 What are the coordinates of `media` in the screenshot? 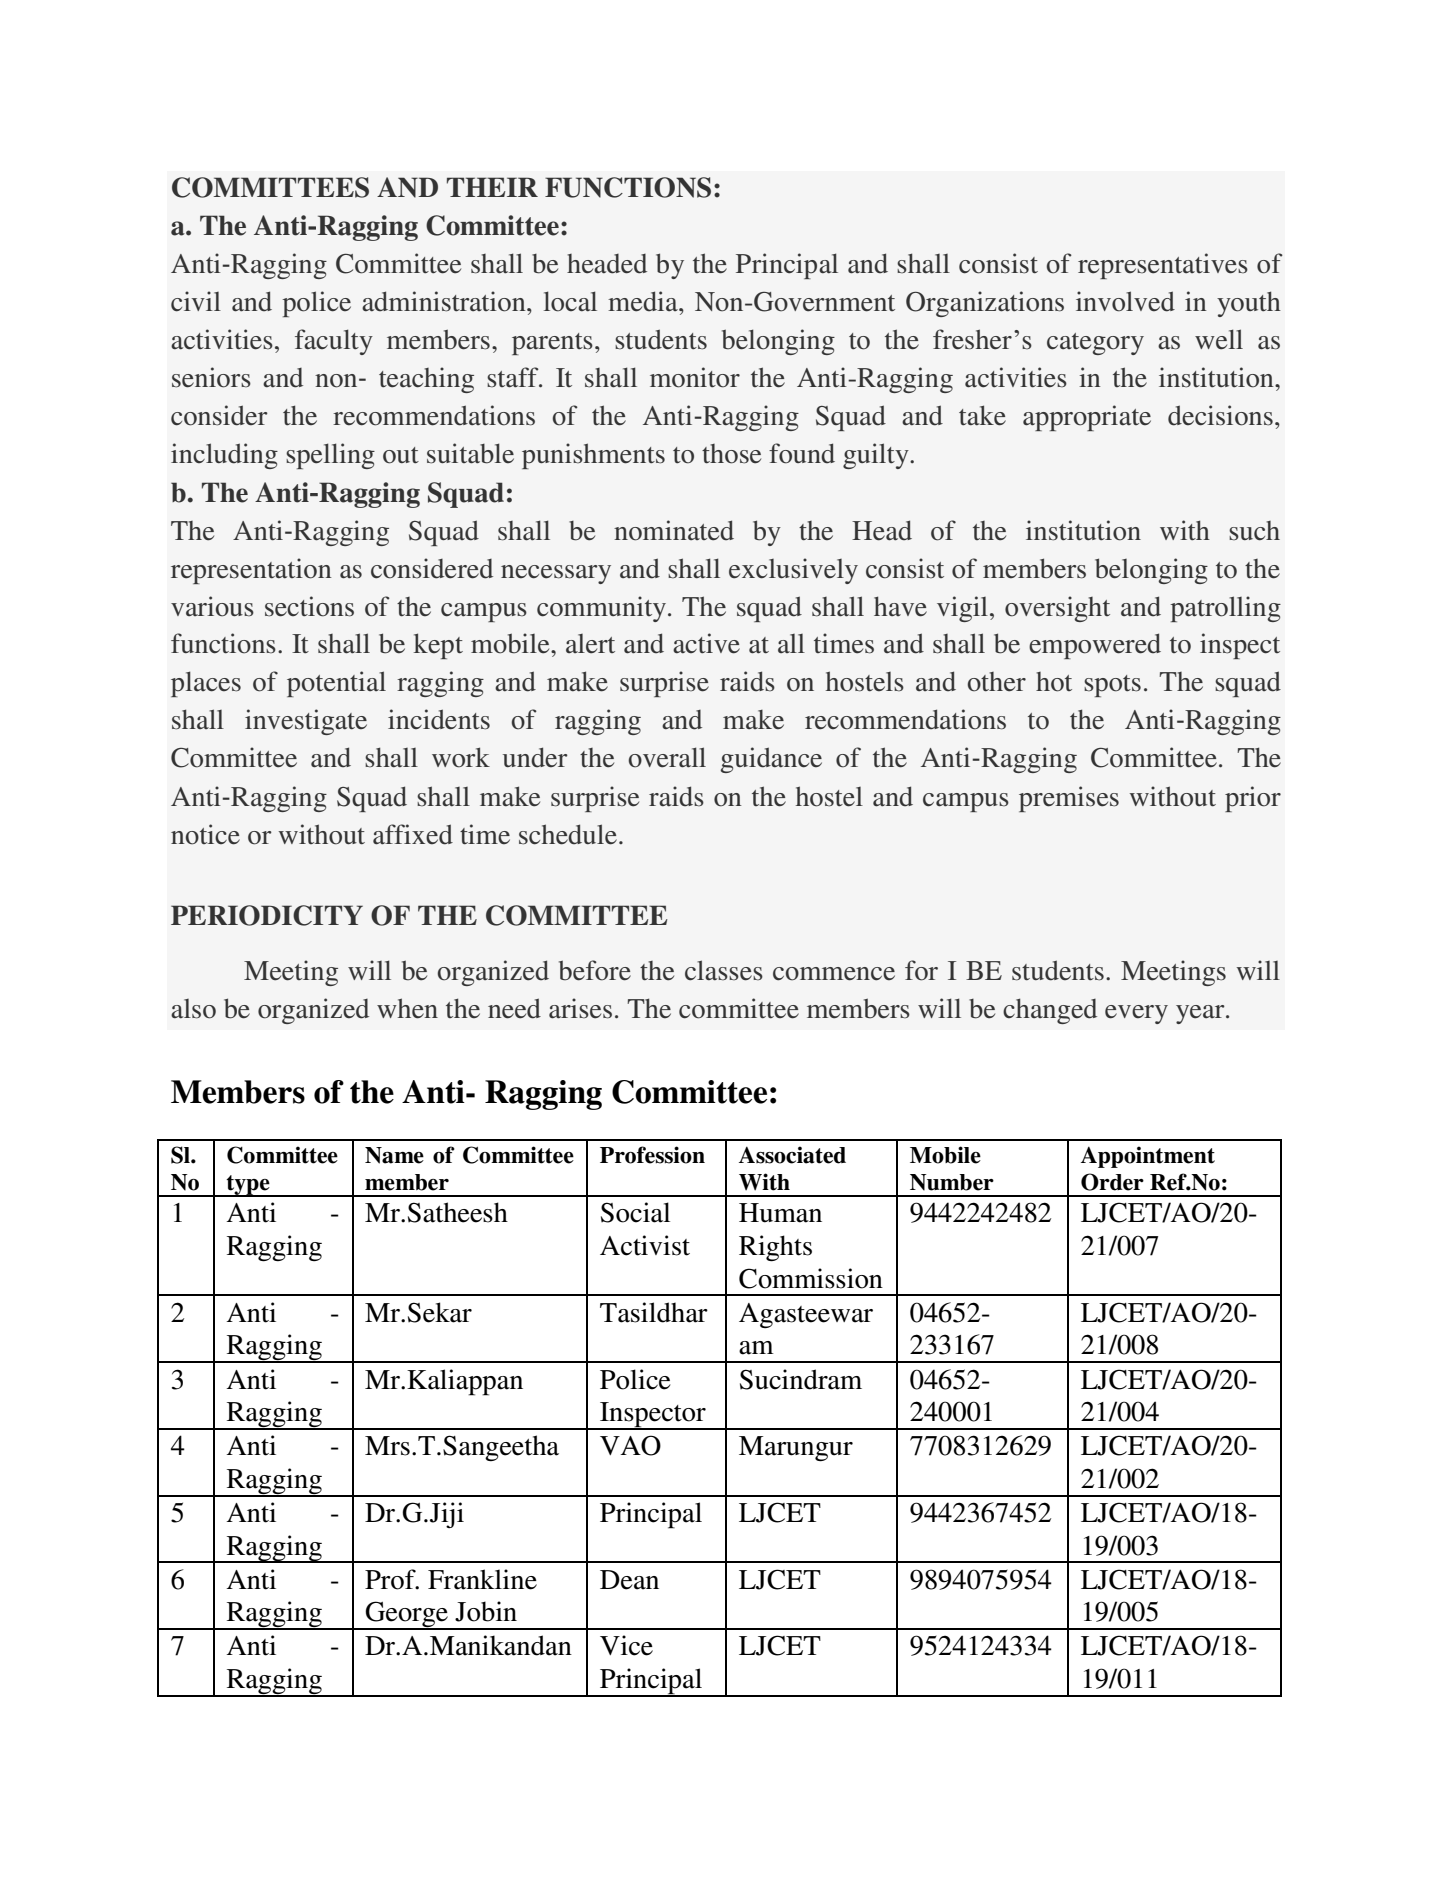 It's located at (644, 301).
